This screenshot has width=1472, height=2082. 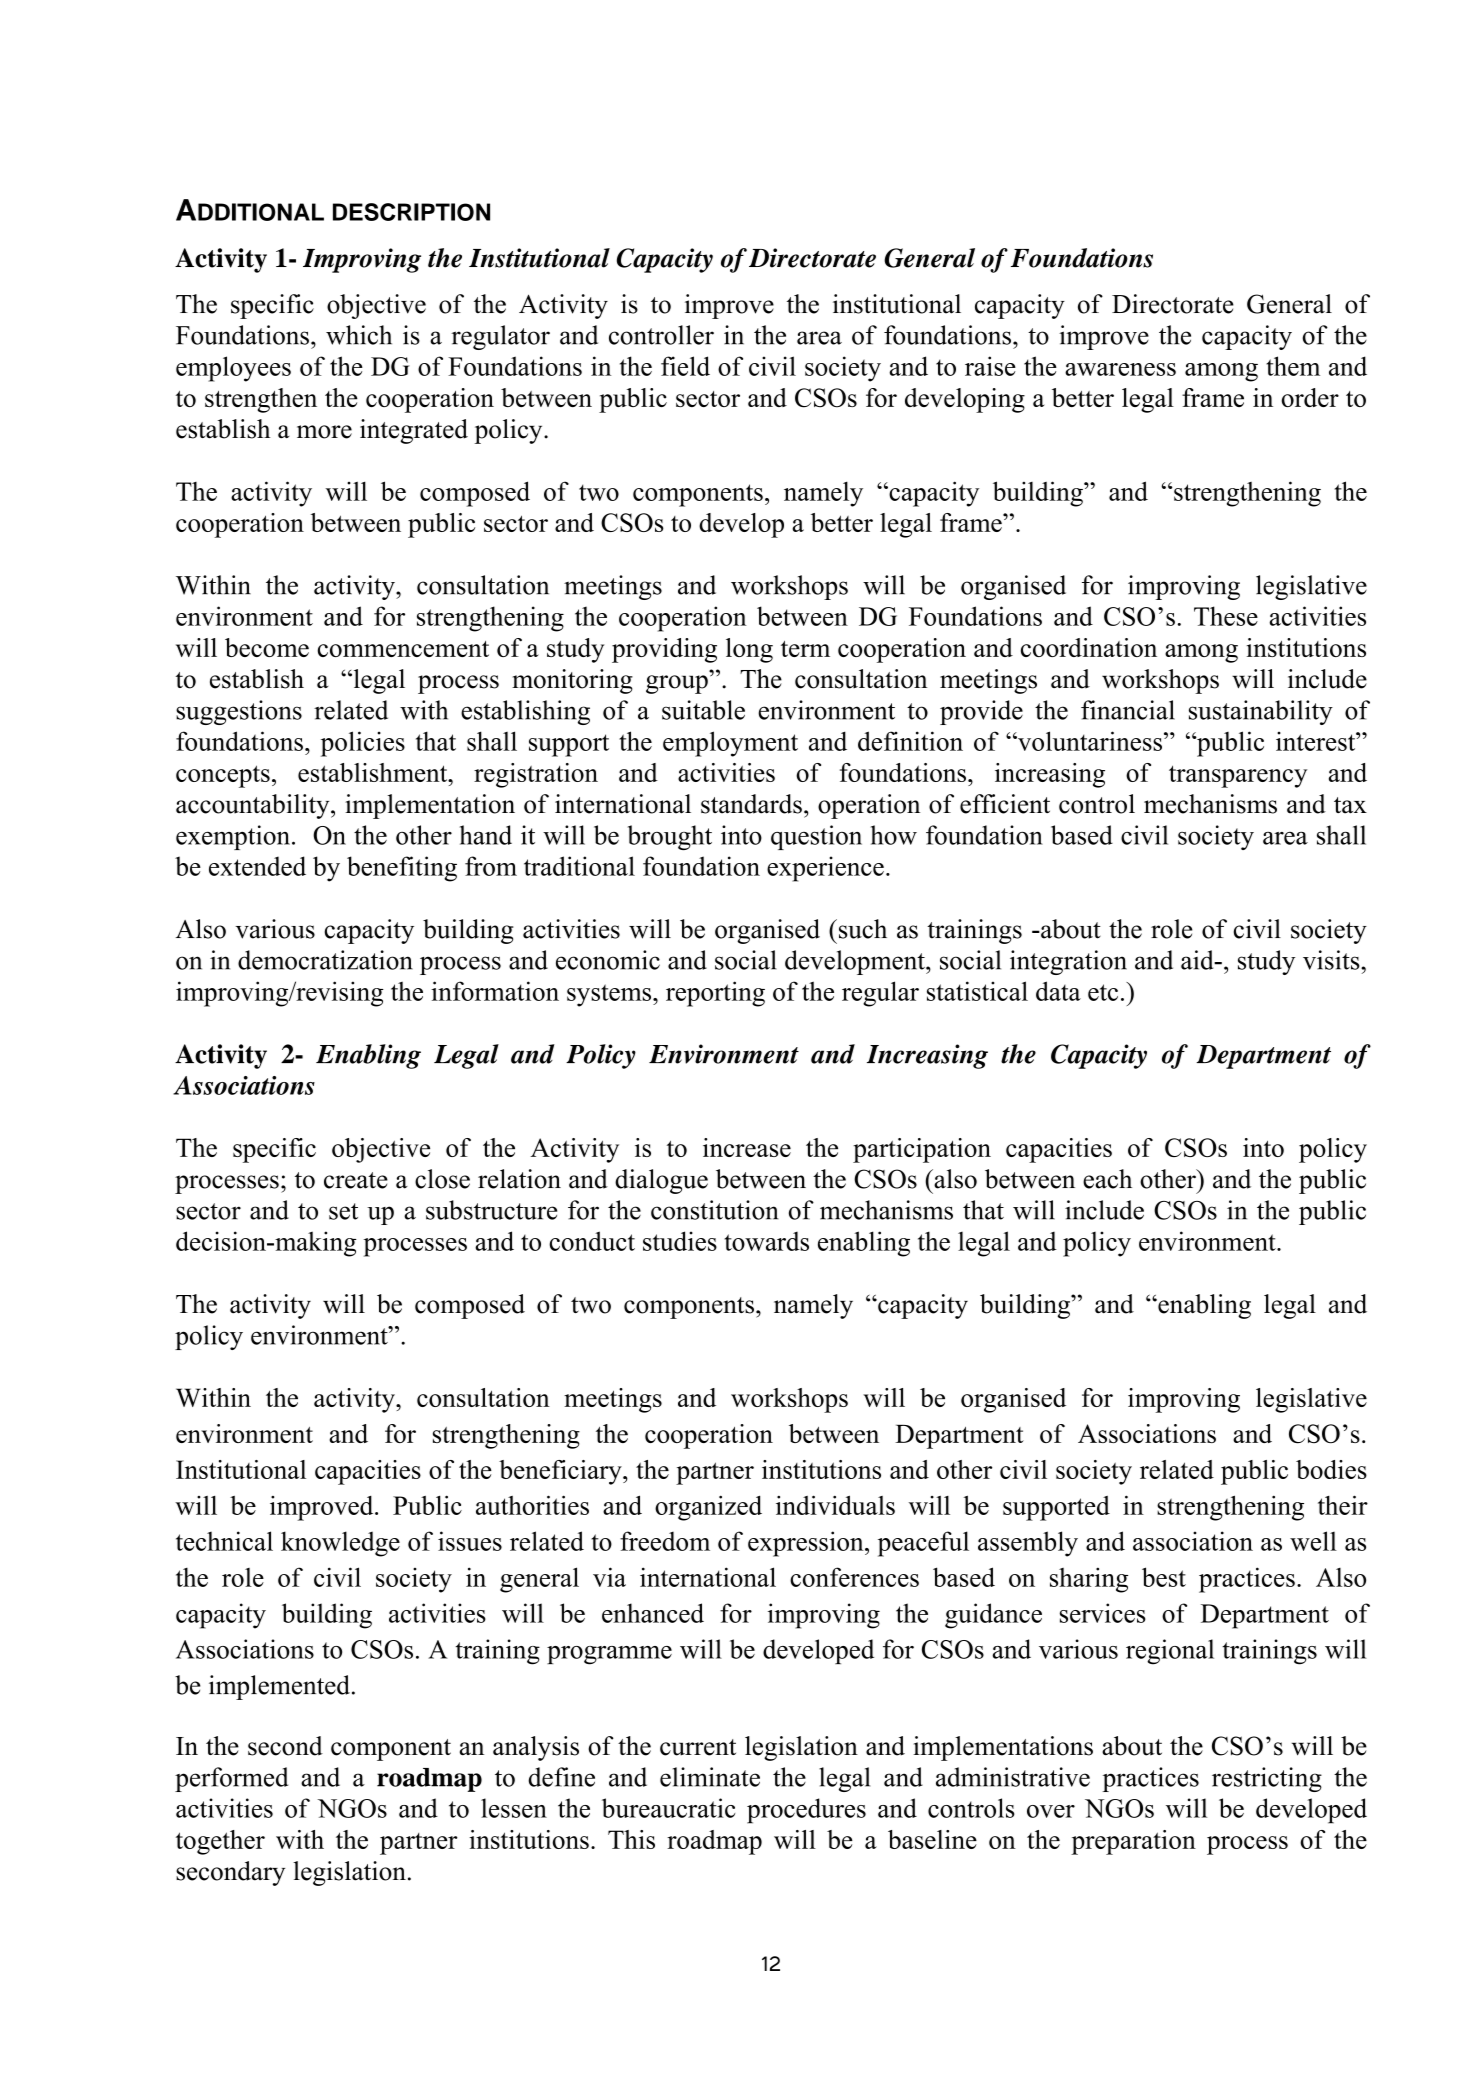 What do you see at coordinates (835, 1505) in the screenshot?
I see `individuals` at bounding box center [835, 1505].
